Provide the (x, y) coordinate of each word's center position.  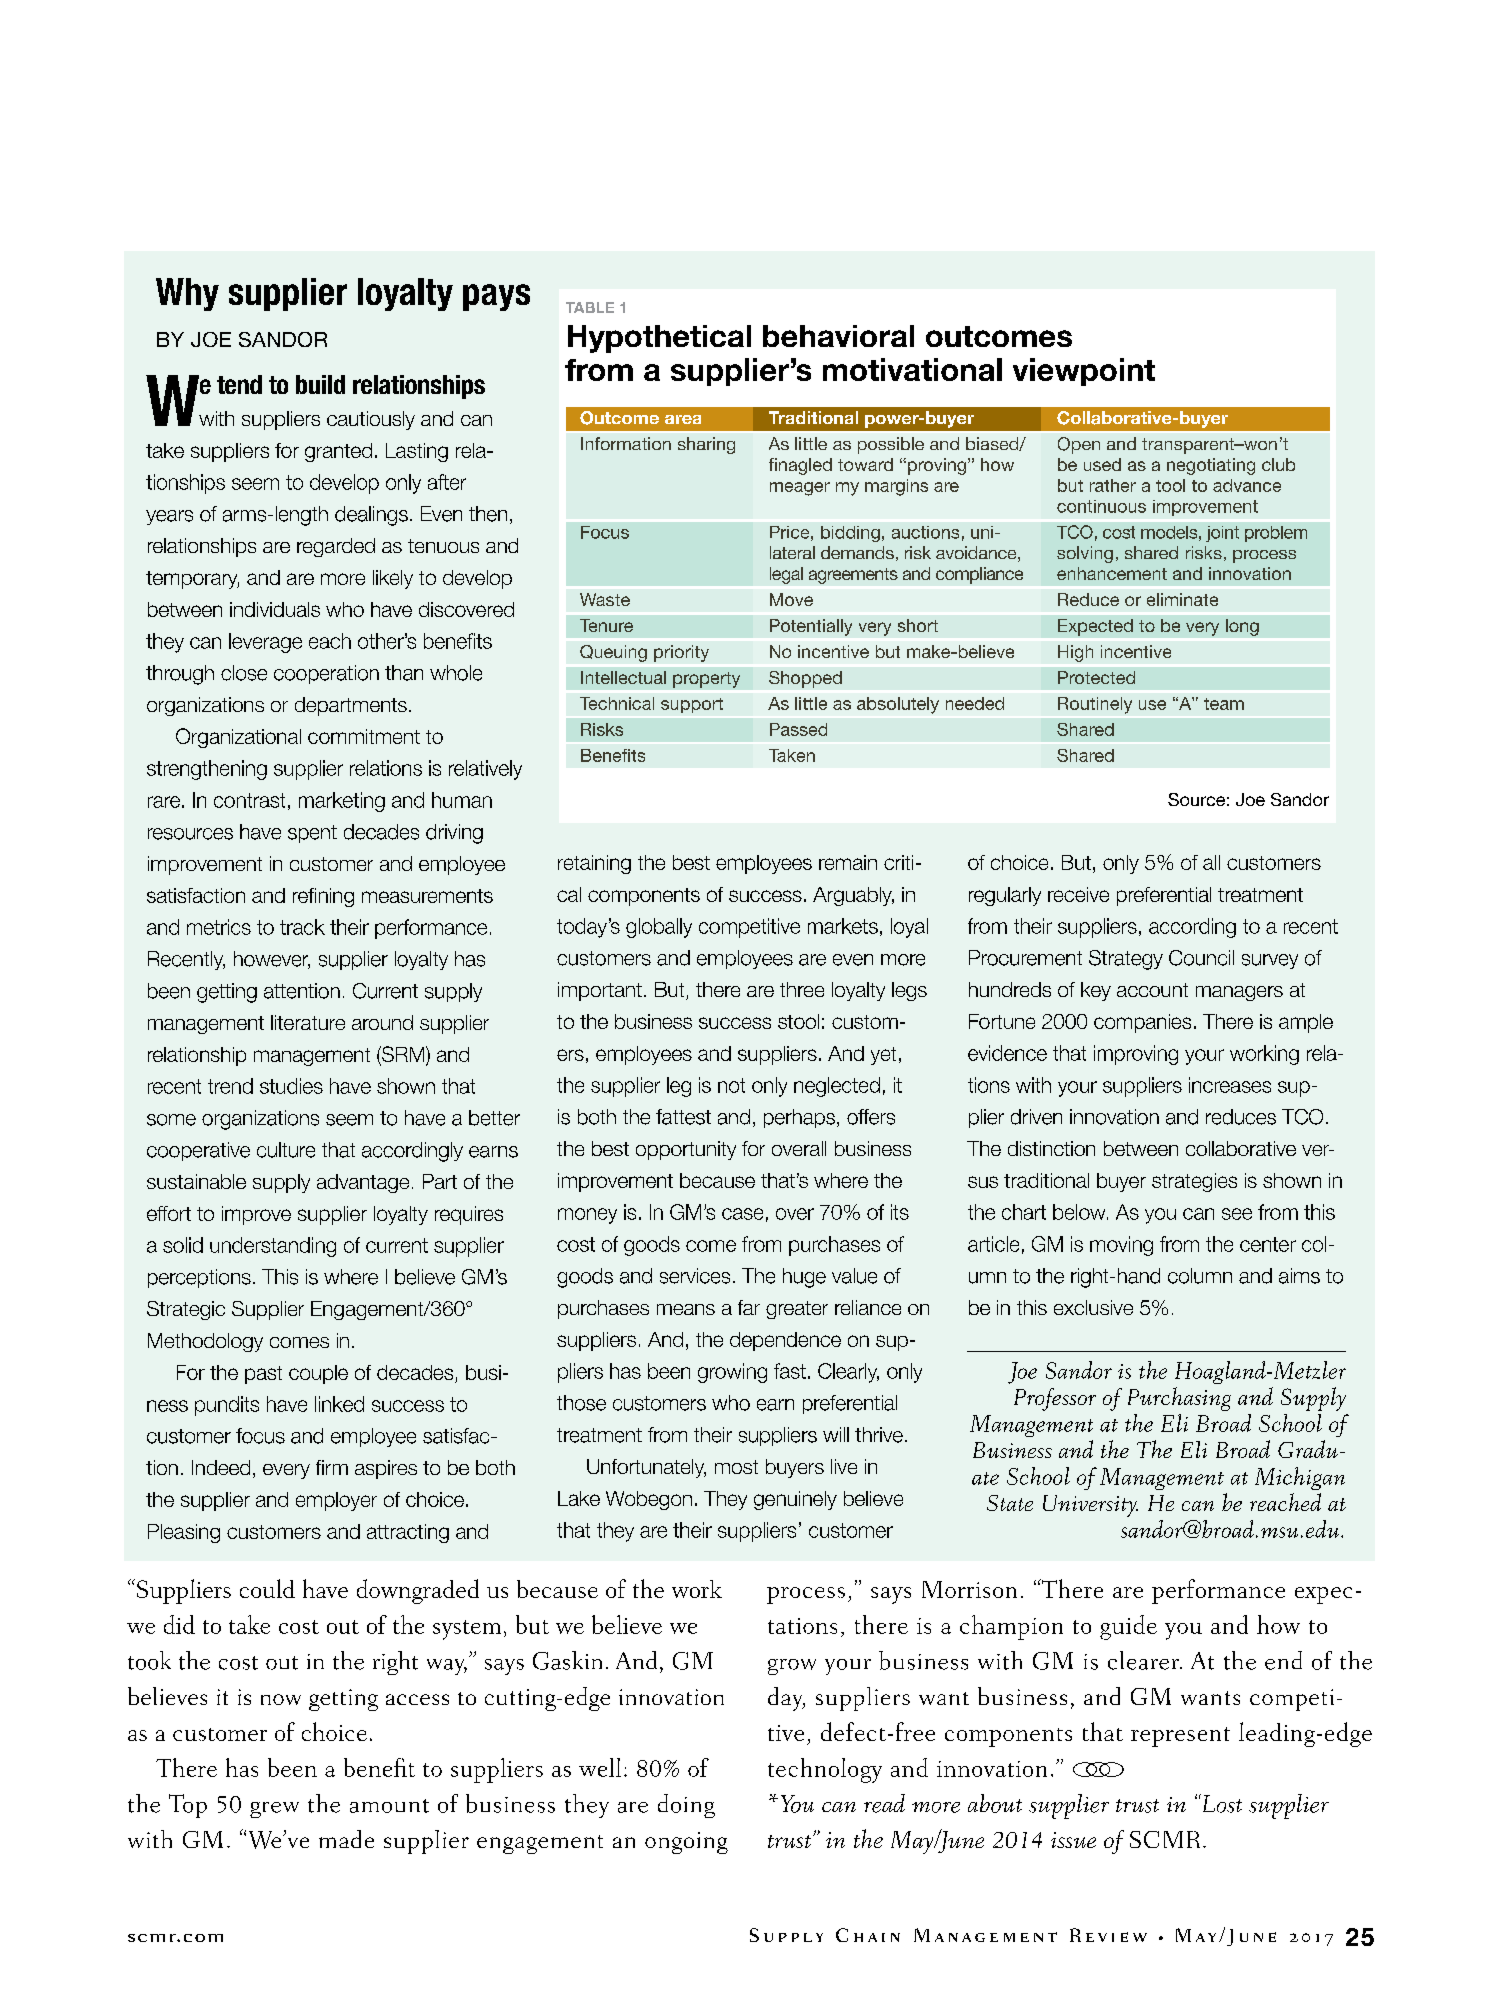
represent (1180, 1737)
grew (274, 1810)
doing (686, 1806)
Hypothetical (659, 339)
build (320, 384)
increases (1230, 1085)
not (731, 1085)
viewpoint (1084, 372)
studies (291, 1086)
